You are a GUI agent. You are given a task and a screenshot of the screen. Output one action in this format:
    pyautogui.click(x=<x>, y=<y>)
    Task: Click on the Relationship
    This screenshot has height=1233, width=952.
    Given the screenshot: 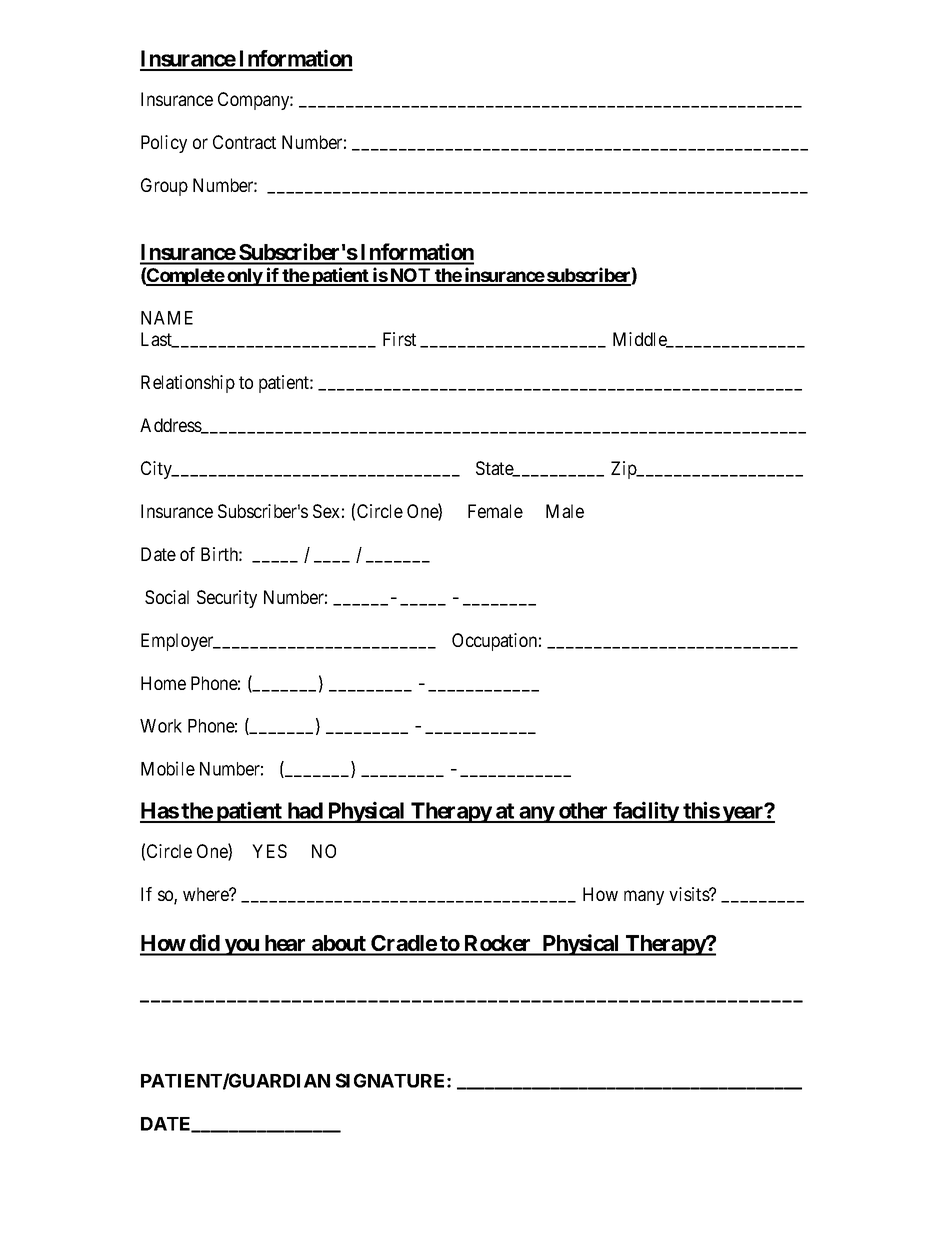 What is the action you would take?
    pyautogui.click(x=188, y=384)
